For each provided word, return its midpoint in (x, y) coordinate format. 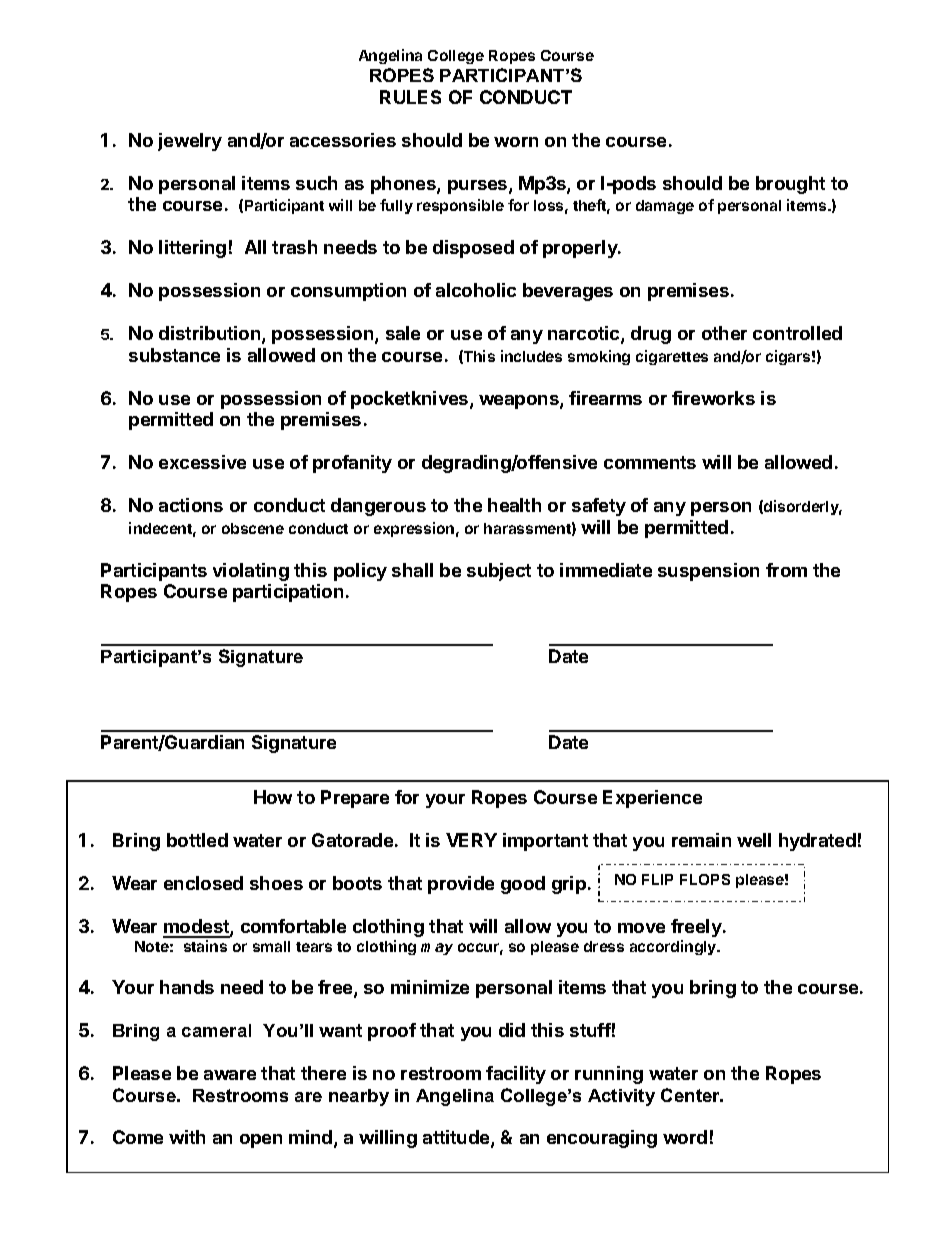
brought (790, 185)
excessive (202, 462)
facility (516, 1075)
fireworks (713, 398)
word (685, 1137)
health (514, 505)
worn (516, 142)
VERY (471, 840)
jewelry (190, 142)
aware (230, 1075)
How (273, 797)
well (754, 840)
